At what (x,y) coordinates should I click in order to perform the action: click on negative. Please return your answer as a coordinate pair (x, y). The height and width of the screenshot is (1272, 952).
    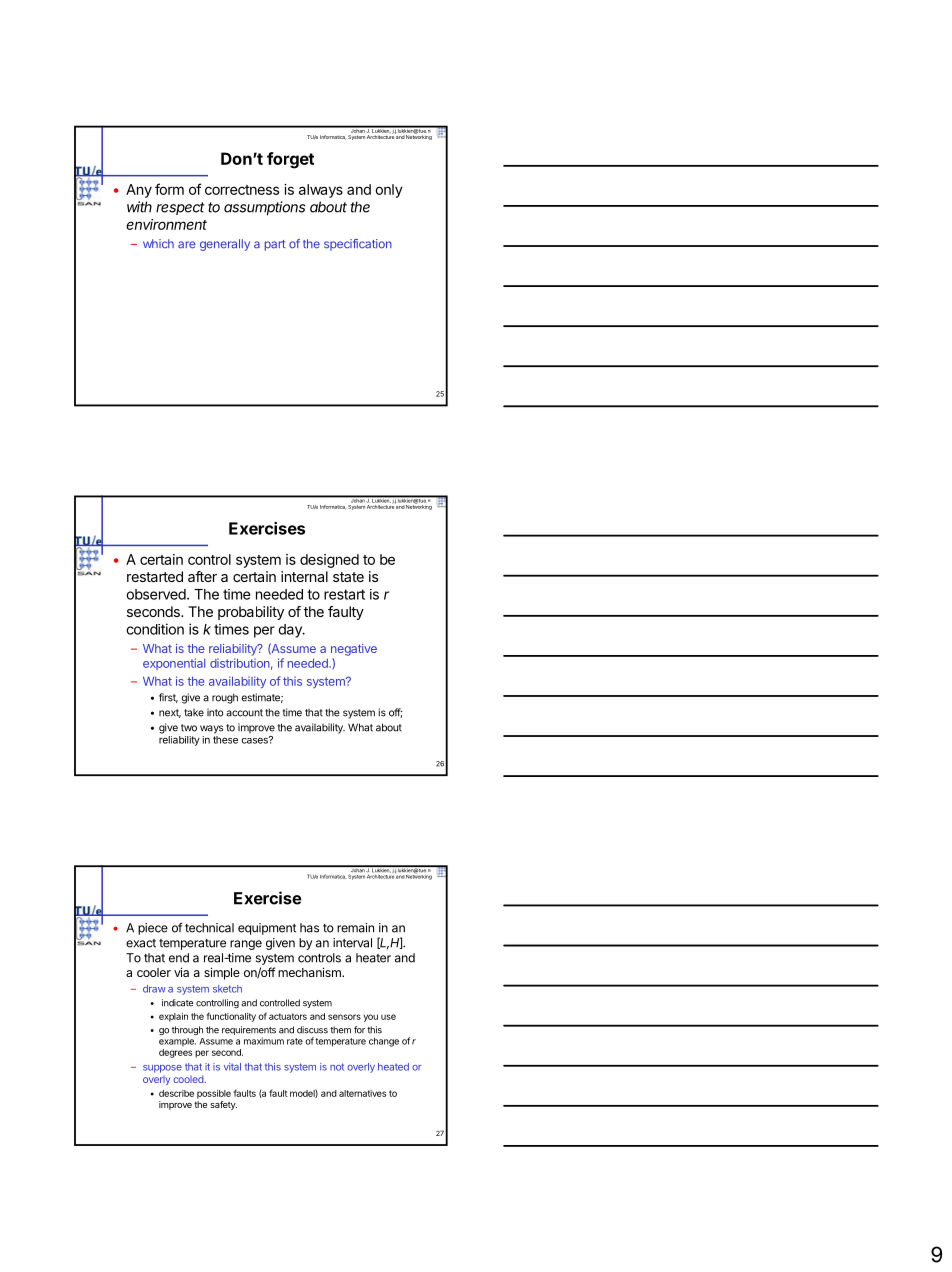
    Looking at the image, I should click on (354, 650).
